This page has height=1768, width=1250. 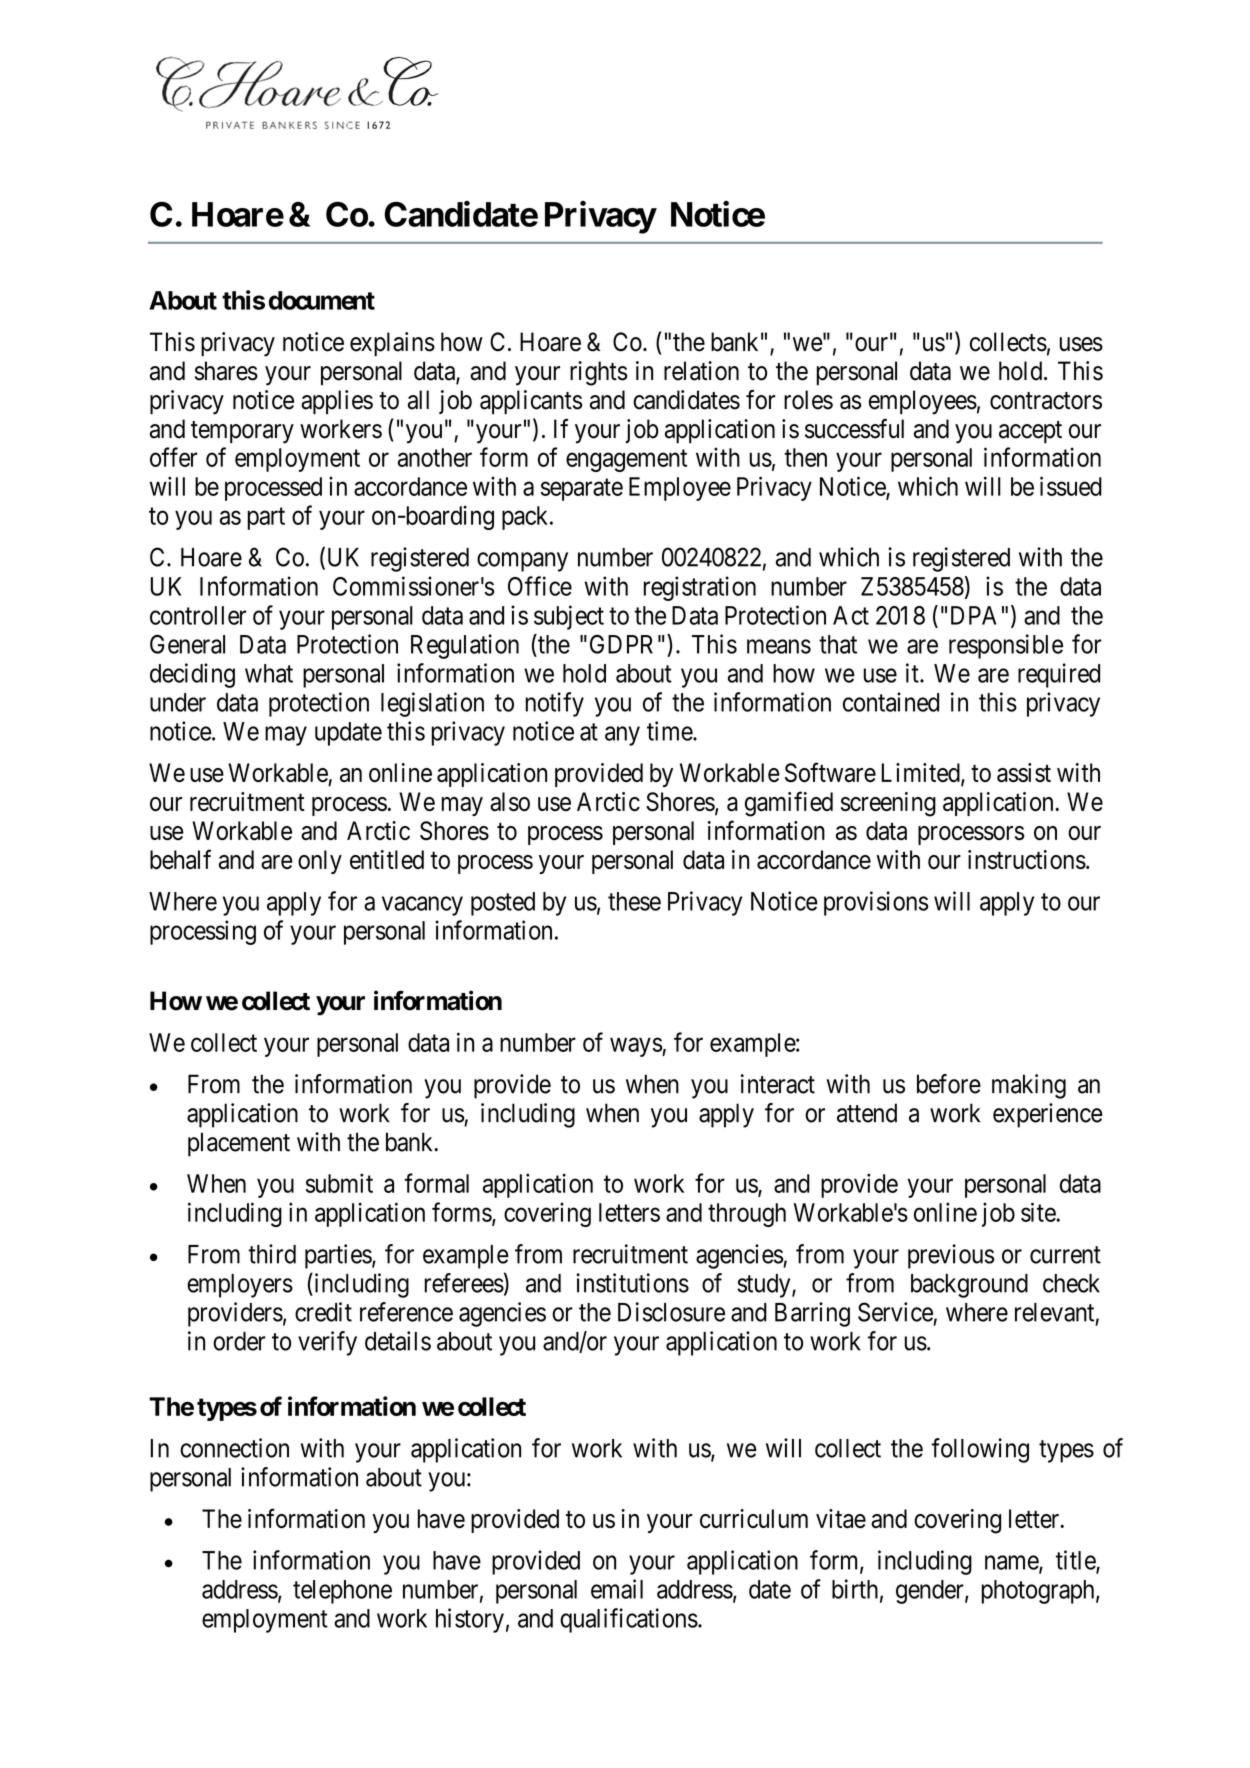 What do you see at coordinates (670, 731) in the page?
I see `time` at bounding box center [670, 731].
